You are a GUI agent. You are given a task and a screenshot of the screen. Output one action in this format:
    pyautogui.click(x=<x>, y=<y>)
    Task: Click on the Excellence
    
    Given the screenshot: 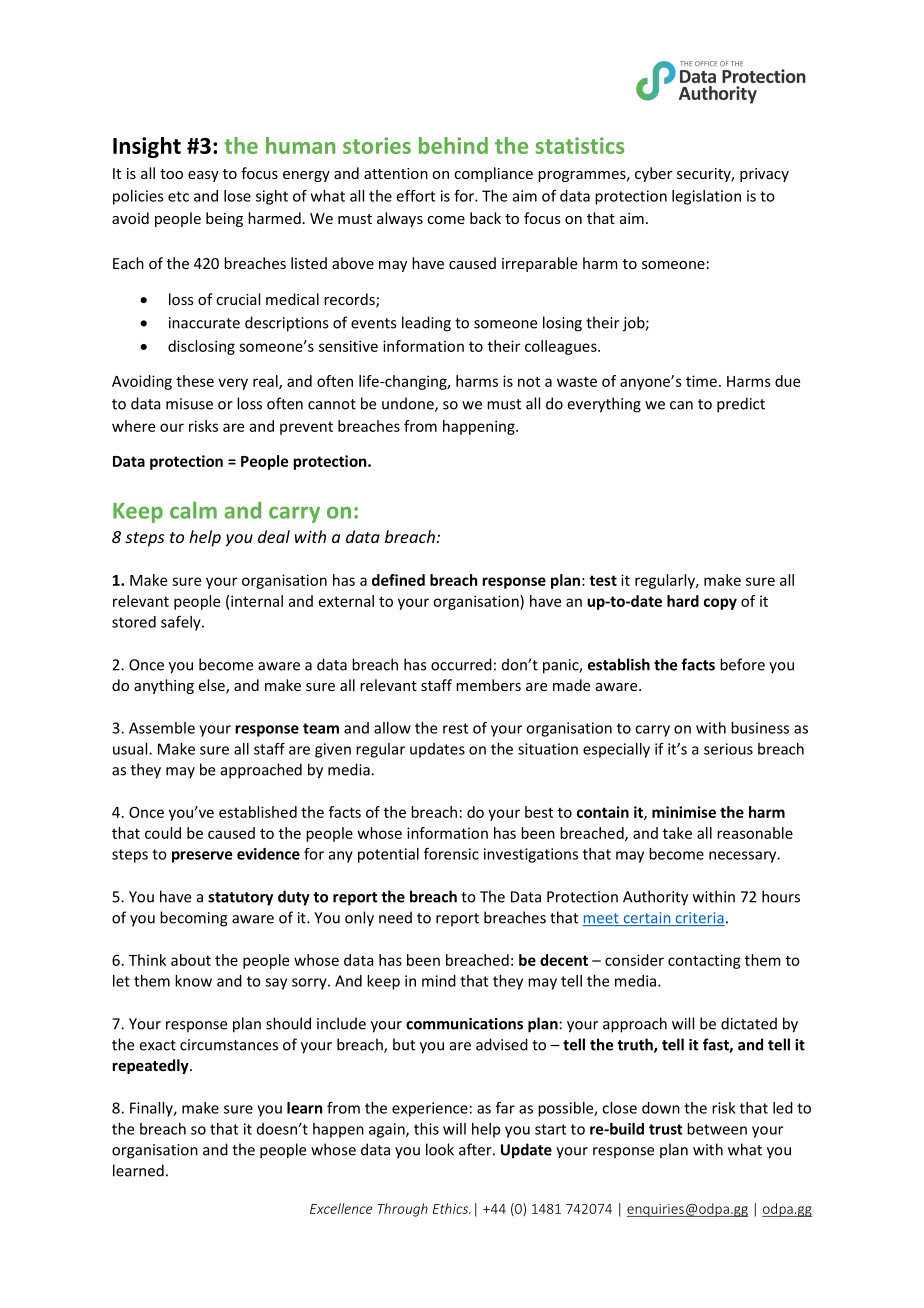 What is the action you would take?
    pyautogui.click(x=341, y=1208)
